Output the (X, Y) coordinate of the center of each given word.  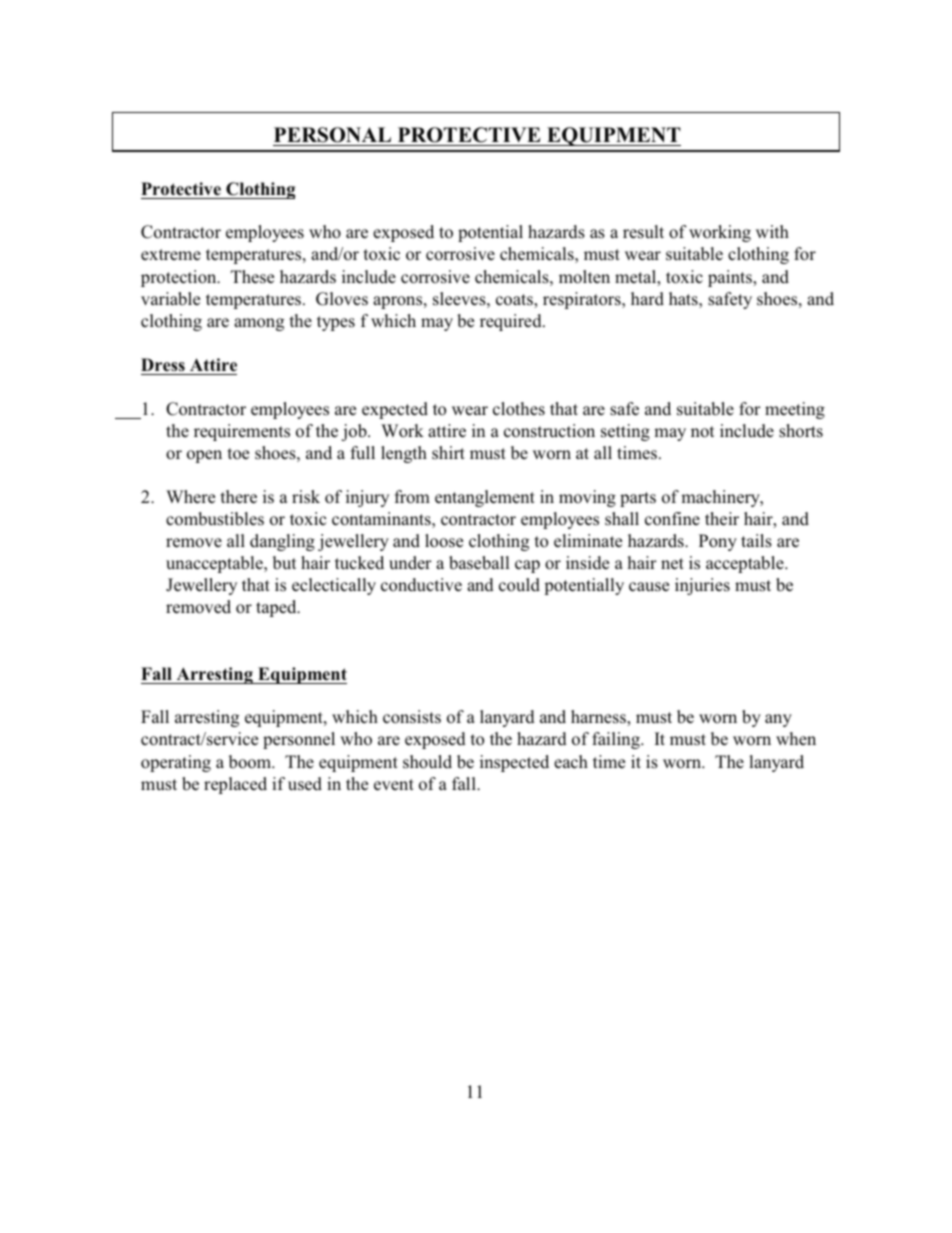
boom (251, 762)
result (643, 232)
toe (238, 454)
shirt (448, 453)
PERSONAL (332, 135)
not (702, 432)
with (772, 231)
